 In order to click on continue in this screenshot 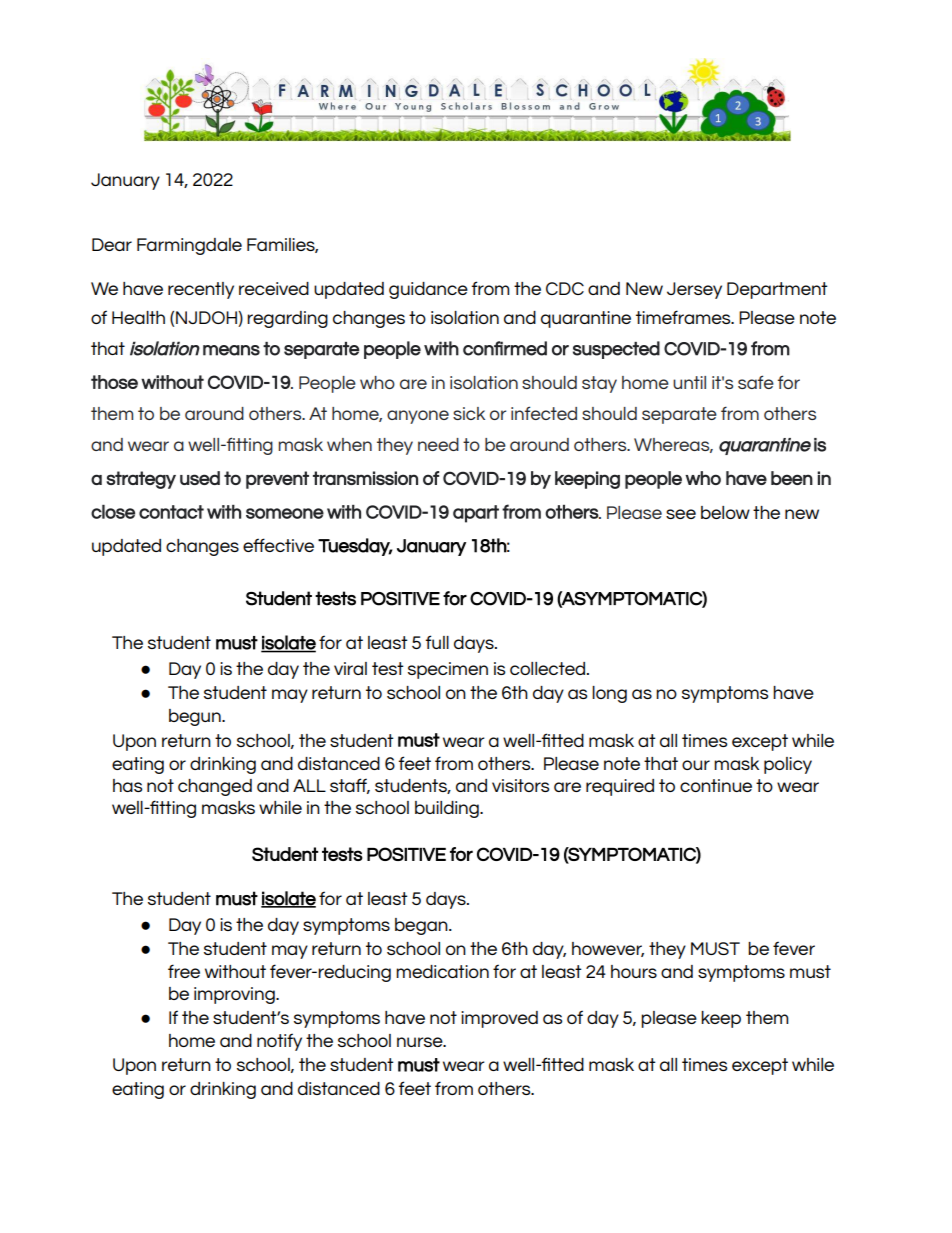, I will do `click(716, 785)`.
